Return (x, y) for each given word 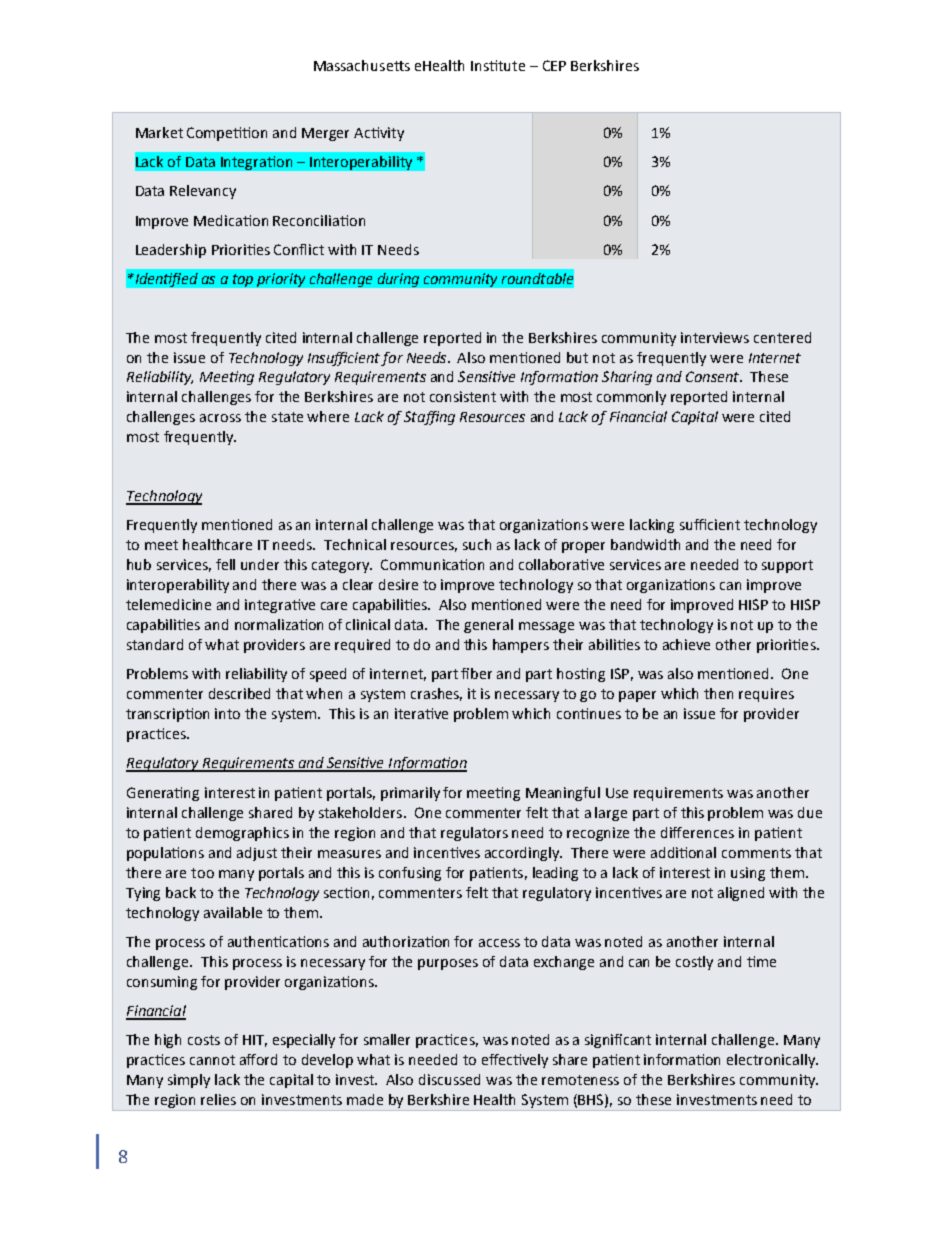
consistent (463, 396)
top (243, 280)
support (787, 566)
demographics (242, 834)
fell (225, 564)
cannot (212, 1060)
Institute (498, 65)
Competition (227, 134)
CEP (554, 65)
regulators (474, 834)
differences (697, 832)
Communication (432, 564)
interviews (715, 337)
